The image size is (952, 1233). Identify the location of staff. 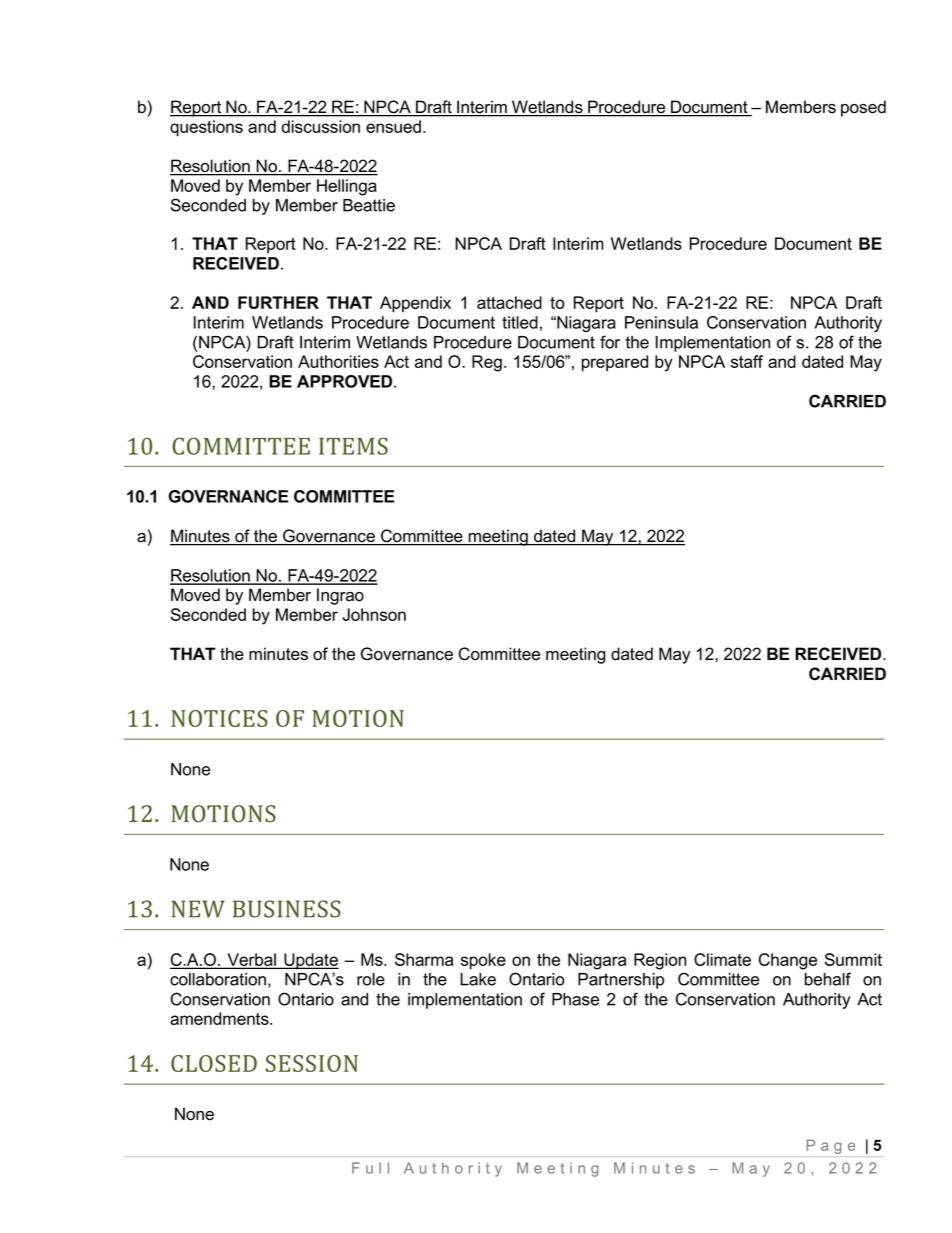
(747, 361).
